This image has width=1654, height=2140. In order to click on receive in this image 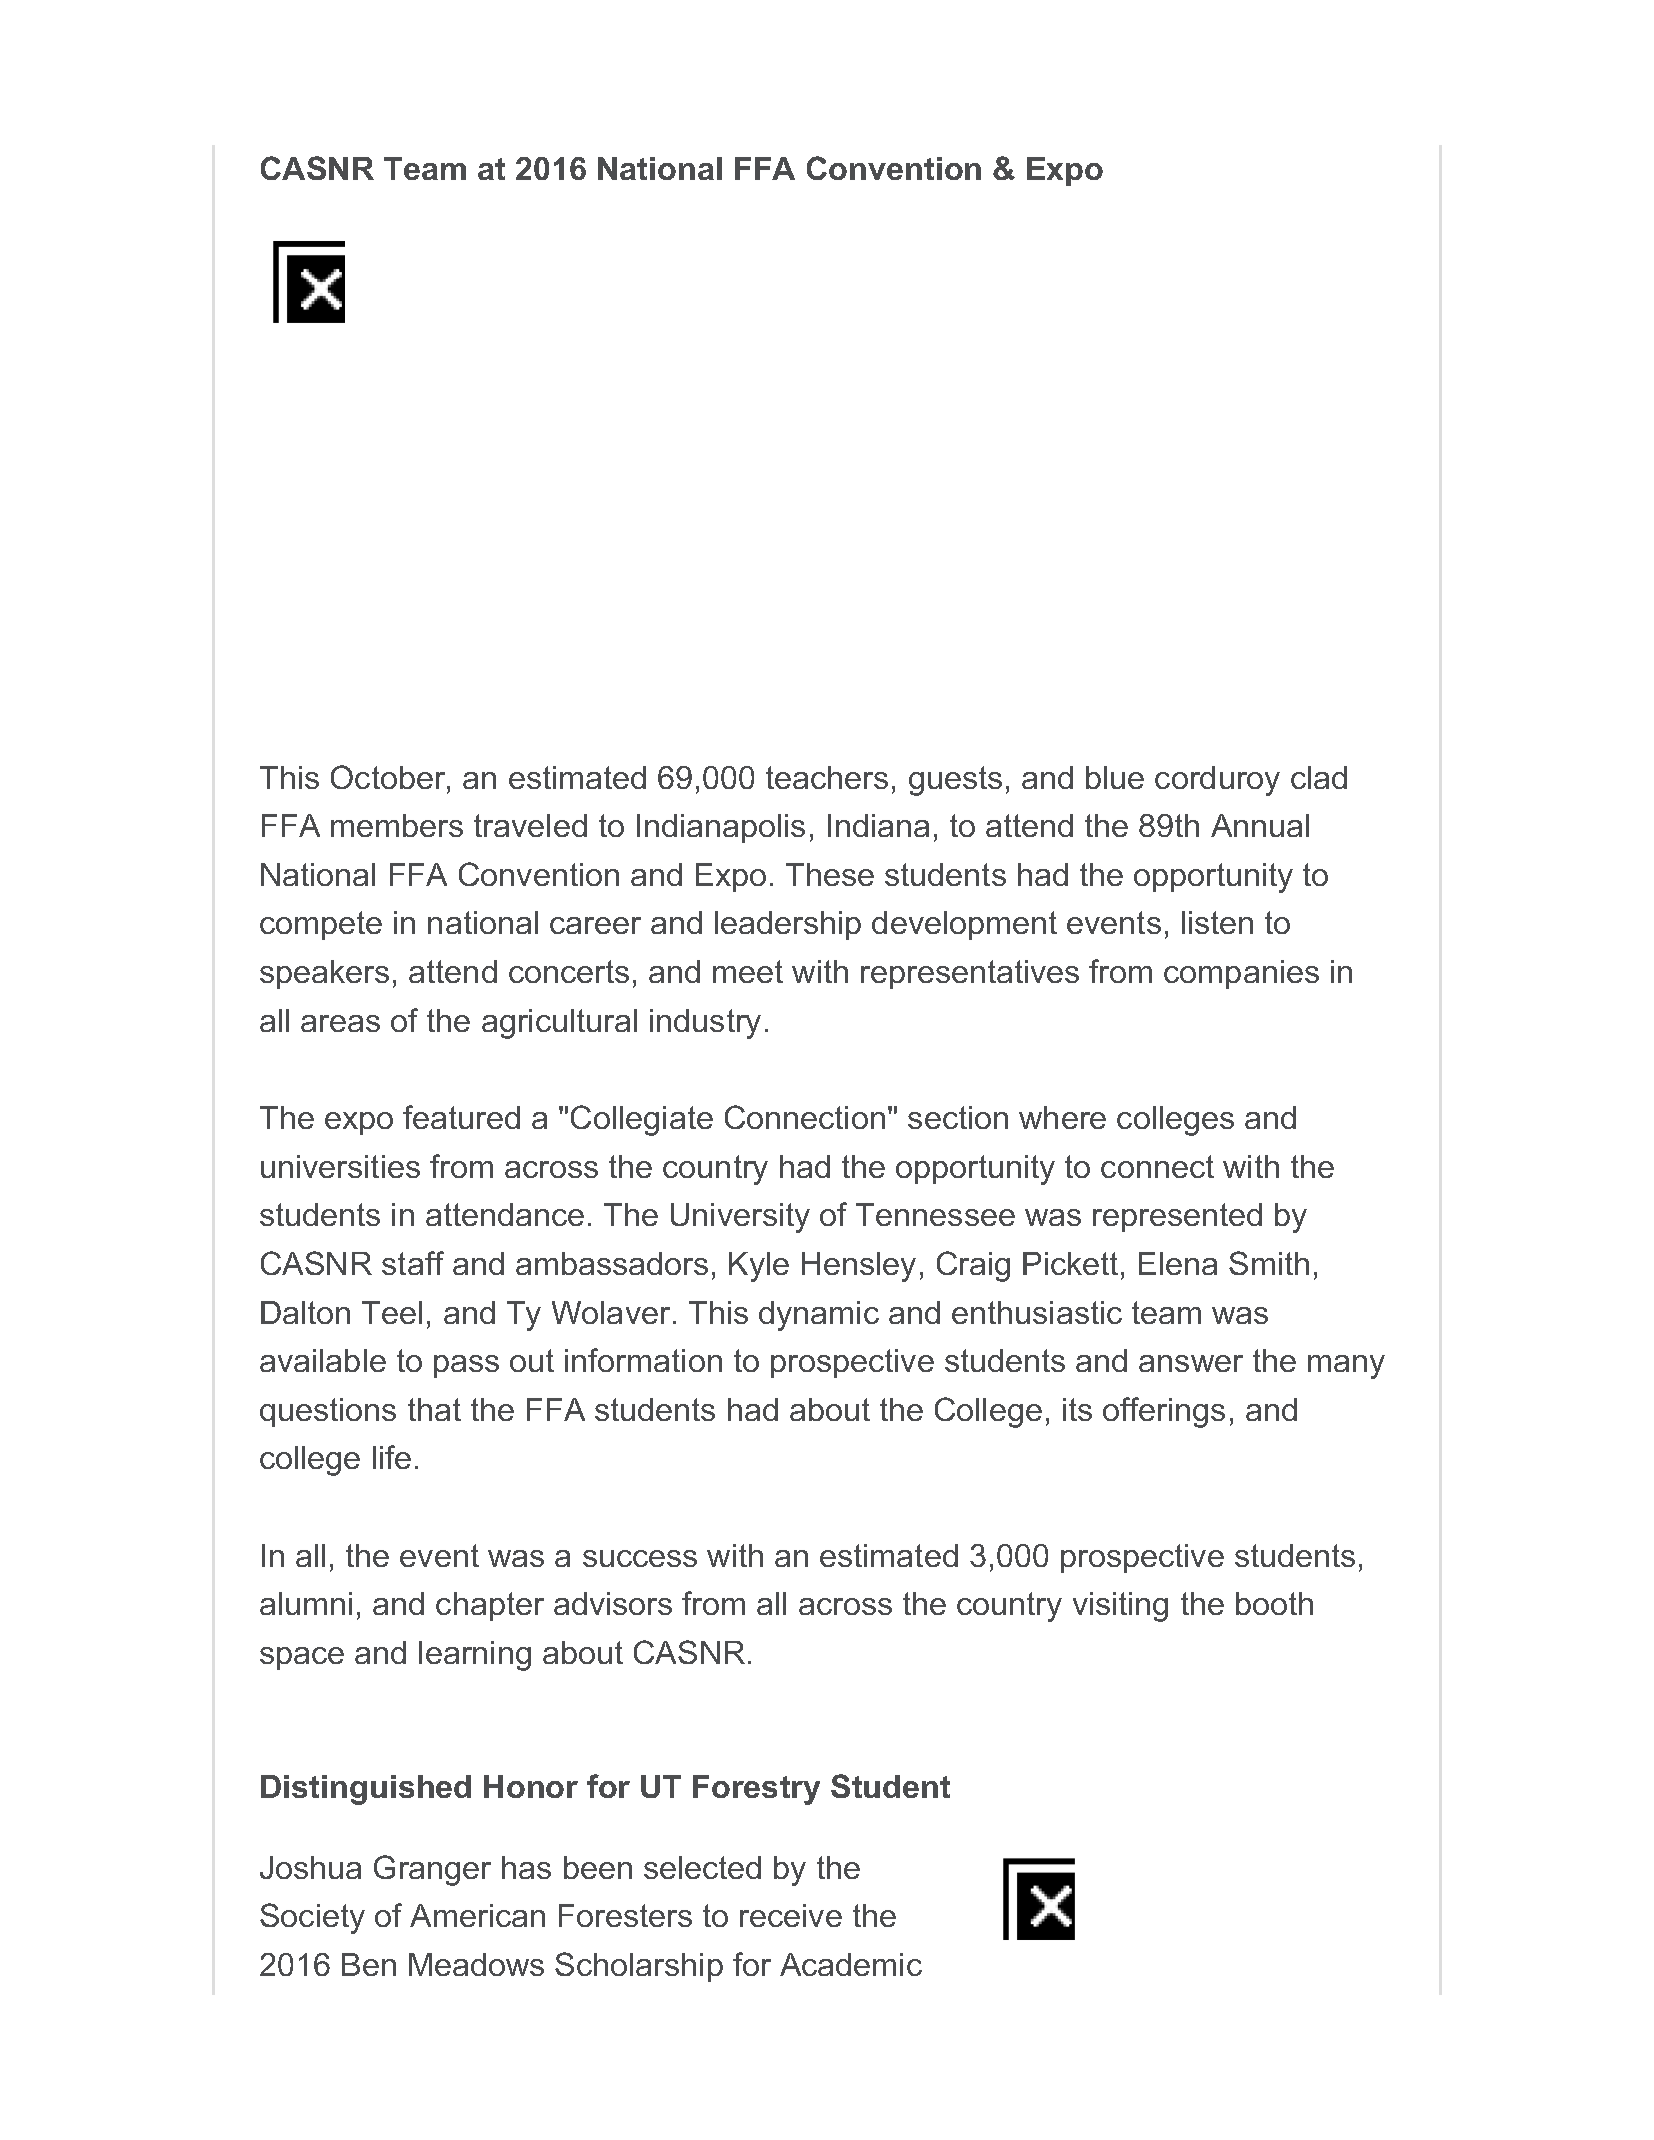, I will do `click(791, 1915)`.
